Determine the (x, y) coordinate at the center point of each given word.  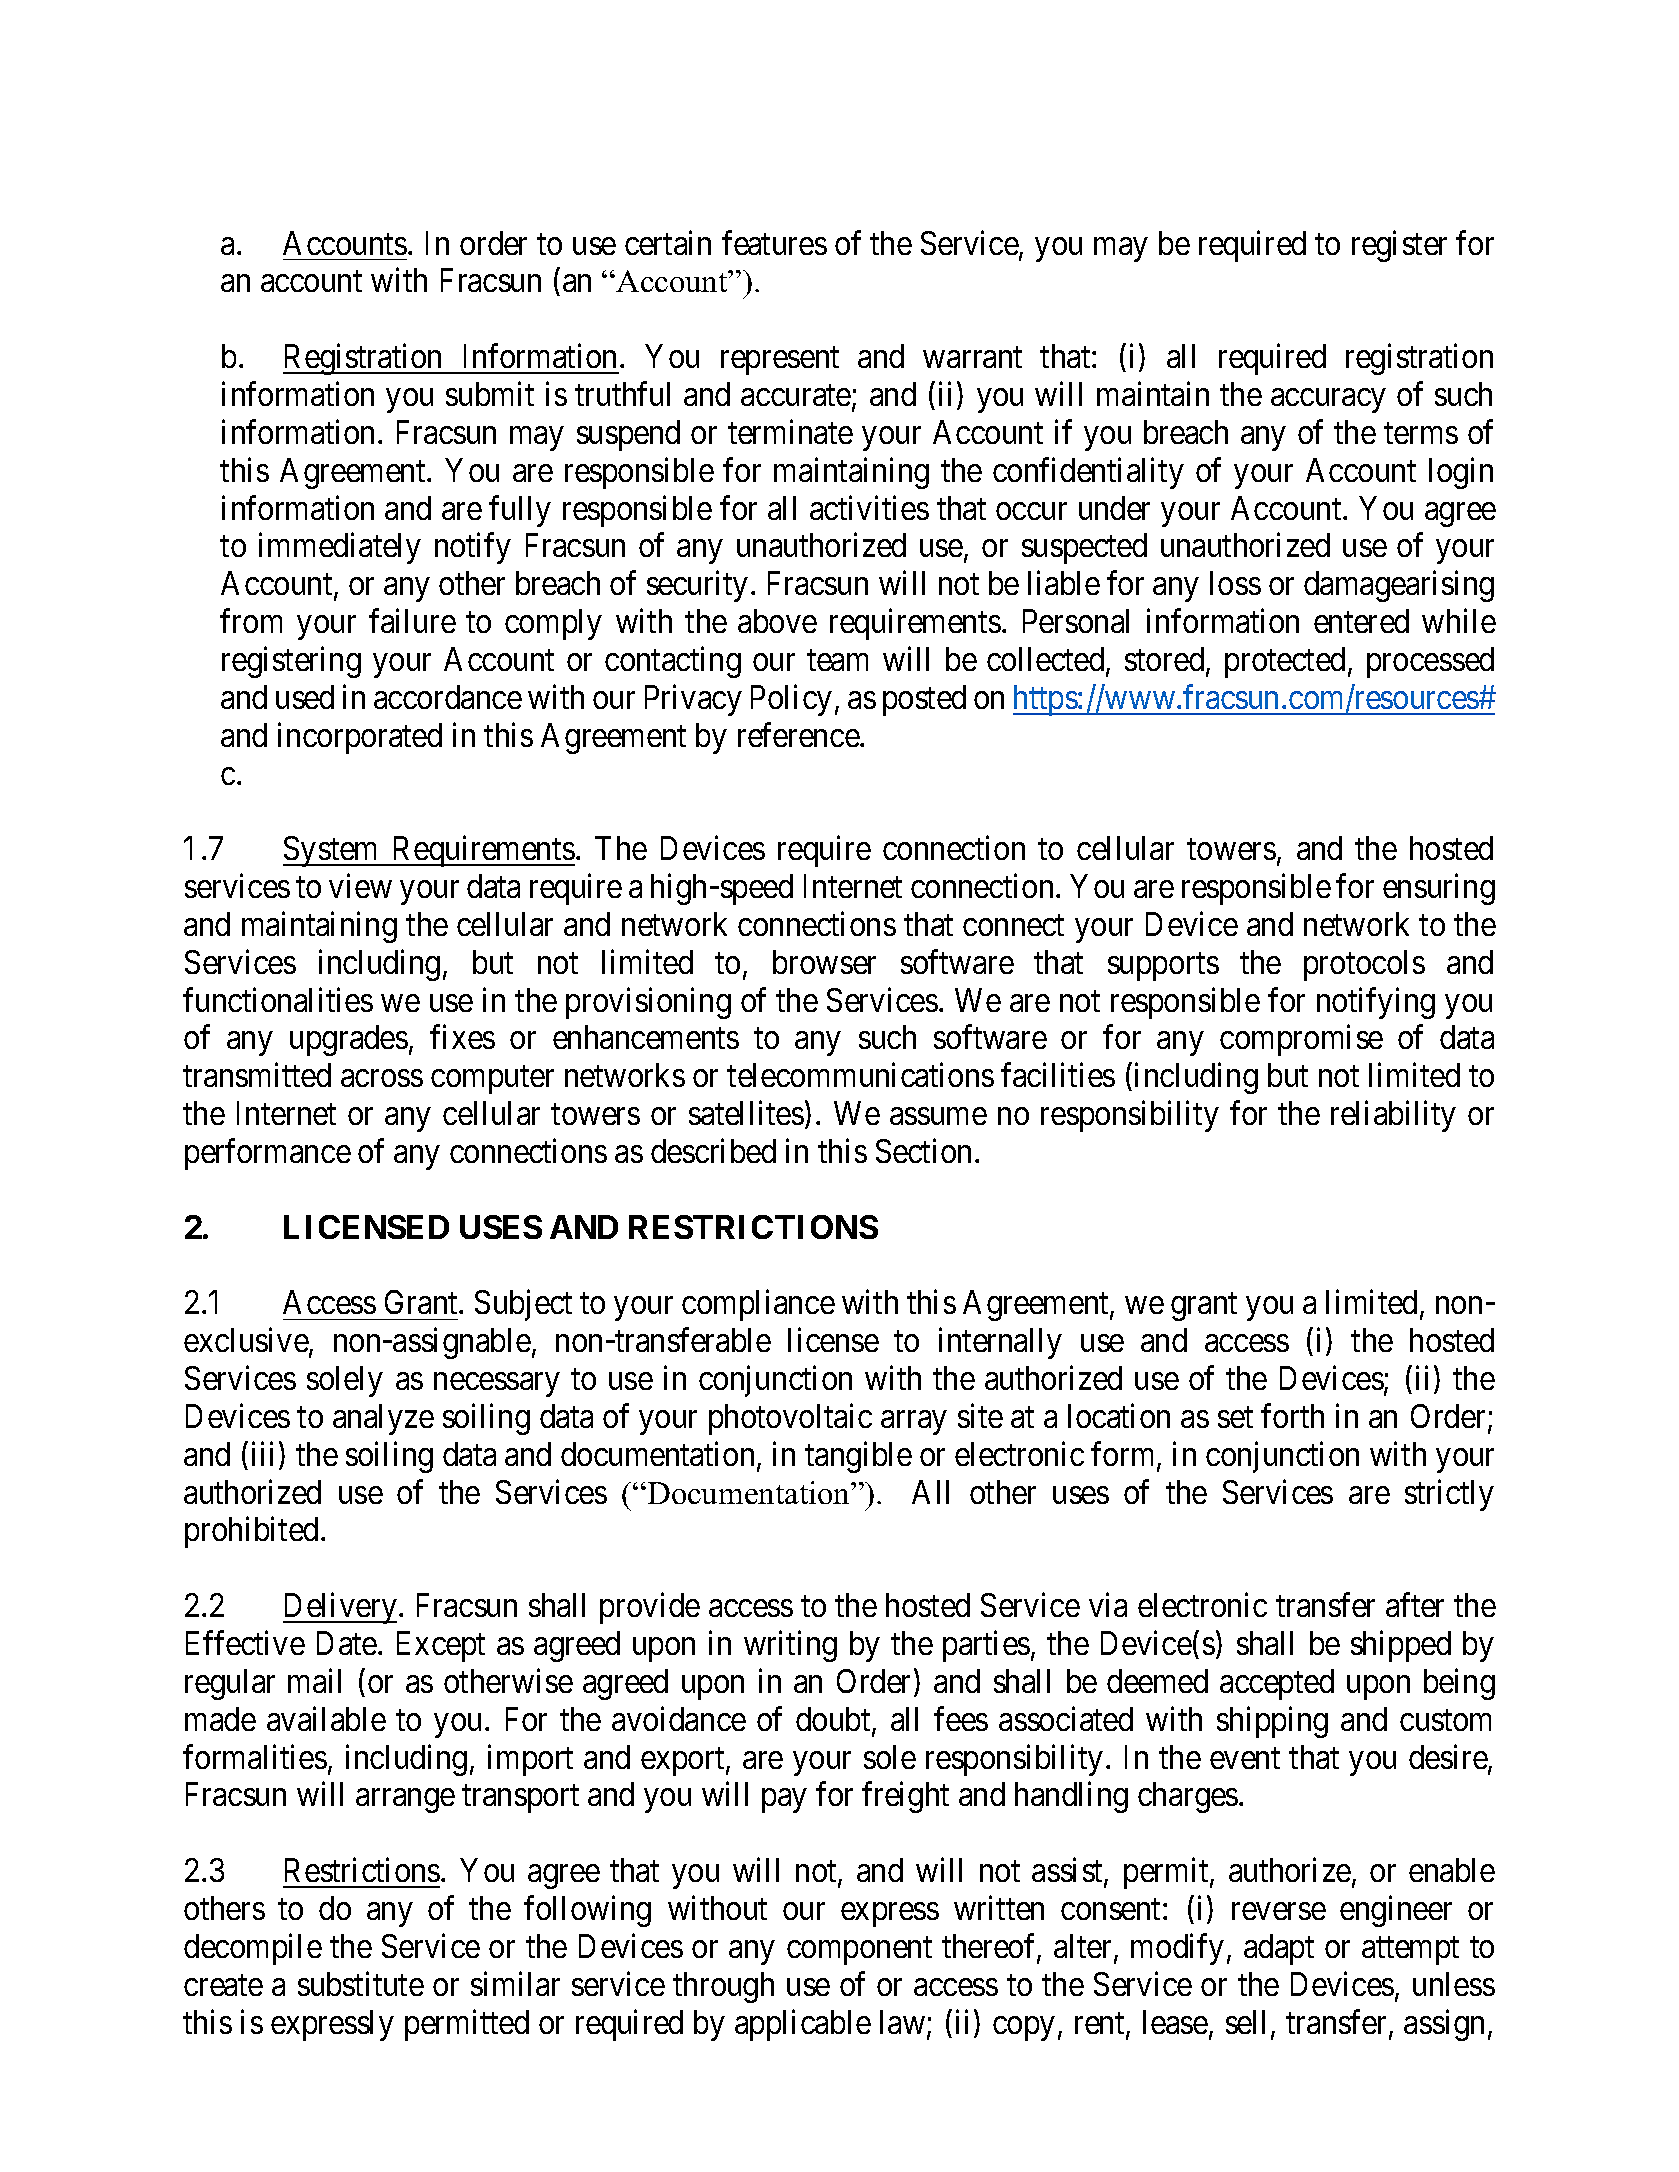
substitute (361, 1983)
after (1415, 1605)
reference (799, 734)
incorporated (360, 738)
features (774, 242)
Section (923, 1151)
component (859, 1951)
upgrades (349, 1040)
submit (490, 394)
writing (790, 1646)
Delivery (340, 1608)
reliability (1393, 1116)
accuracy (1328, 401)
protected (1285, 662)
